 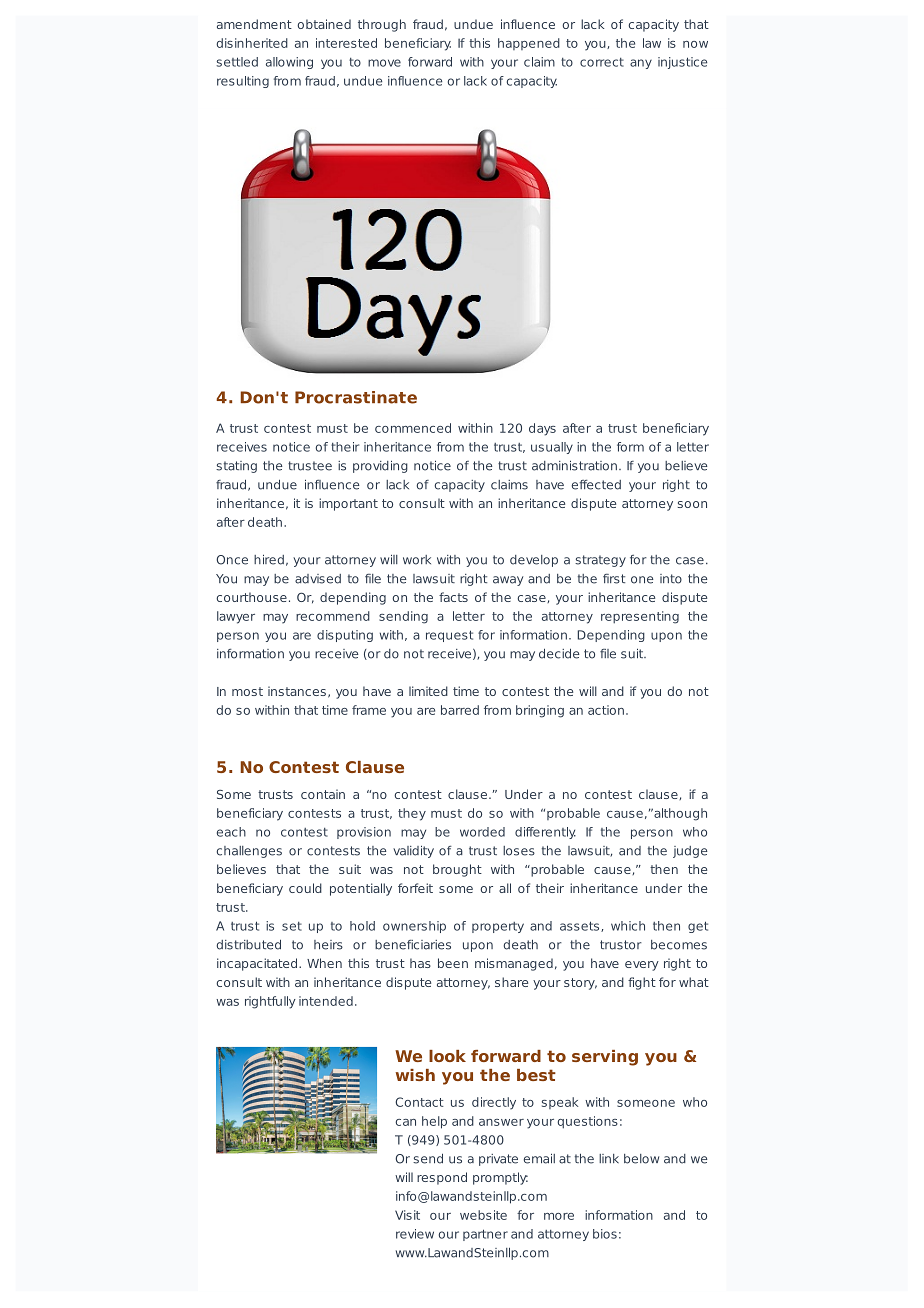 What do you see at coordinates (529, 44) in the screenshot?
I see `happened` at bounding box center [529, 44].
